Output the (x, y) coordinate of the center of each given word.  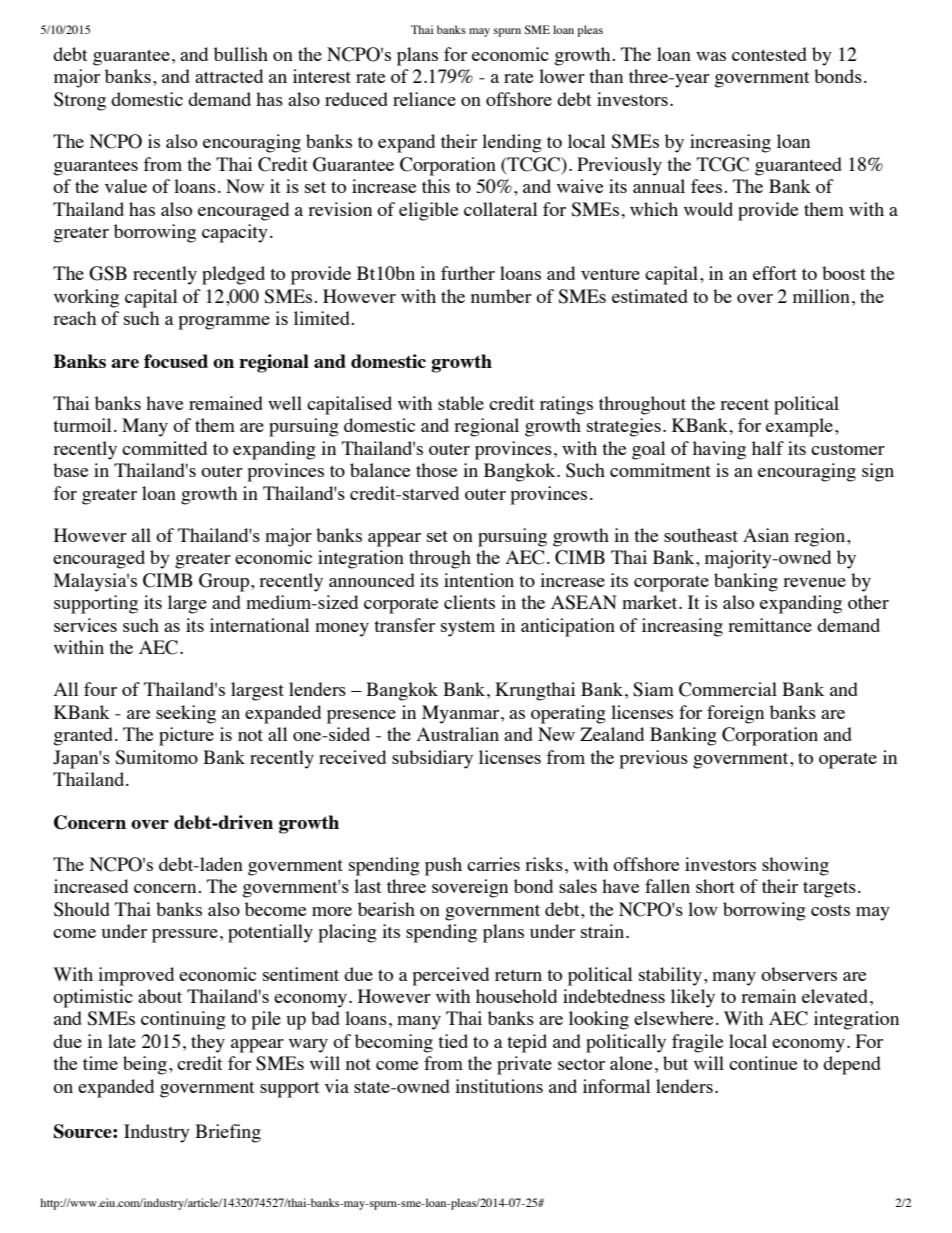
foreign (735, 714)
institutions (499, 1086)
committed (164, 448)
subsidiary (432, 759)
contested (769, 54)
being (145, 1065)
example (799, 427)
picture (186, 736)
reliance (424, 99)
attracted (229, 76)
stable (461, 403)
